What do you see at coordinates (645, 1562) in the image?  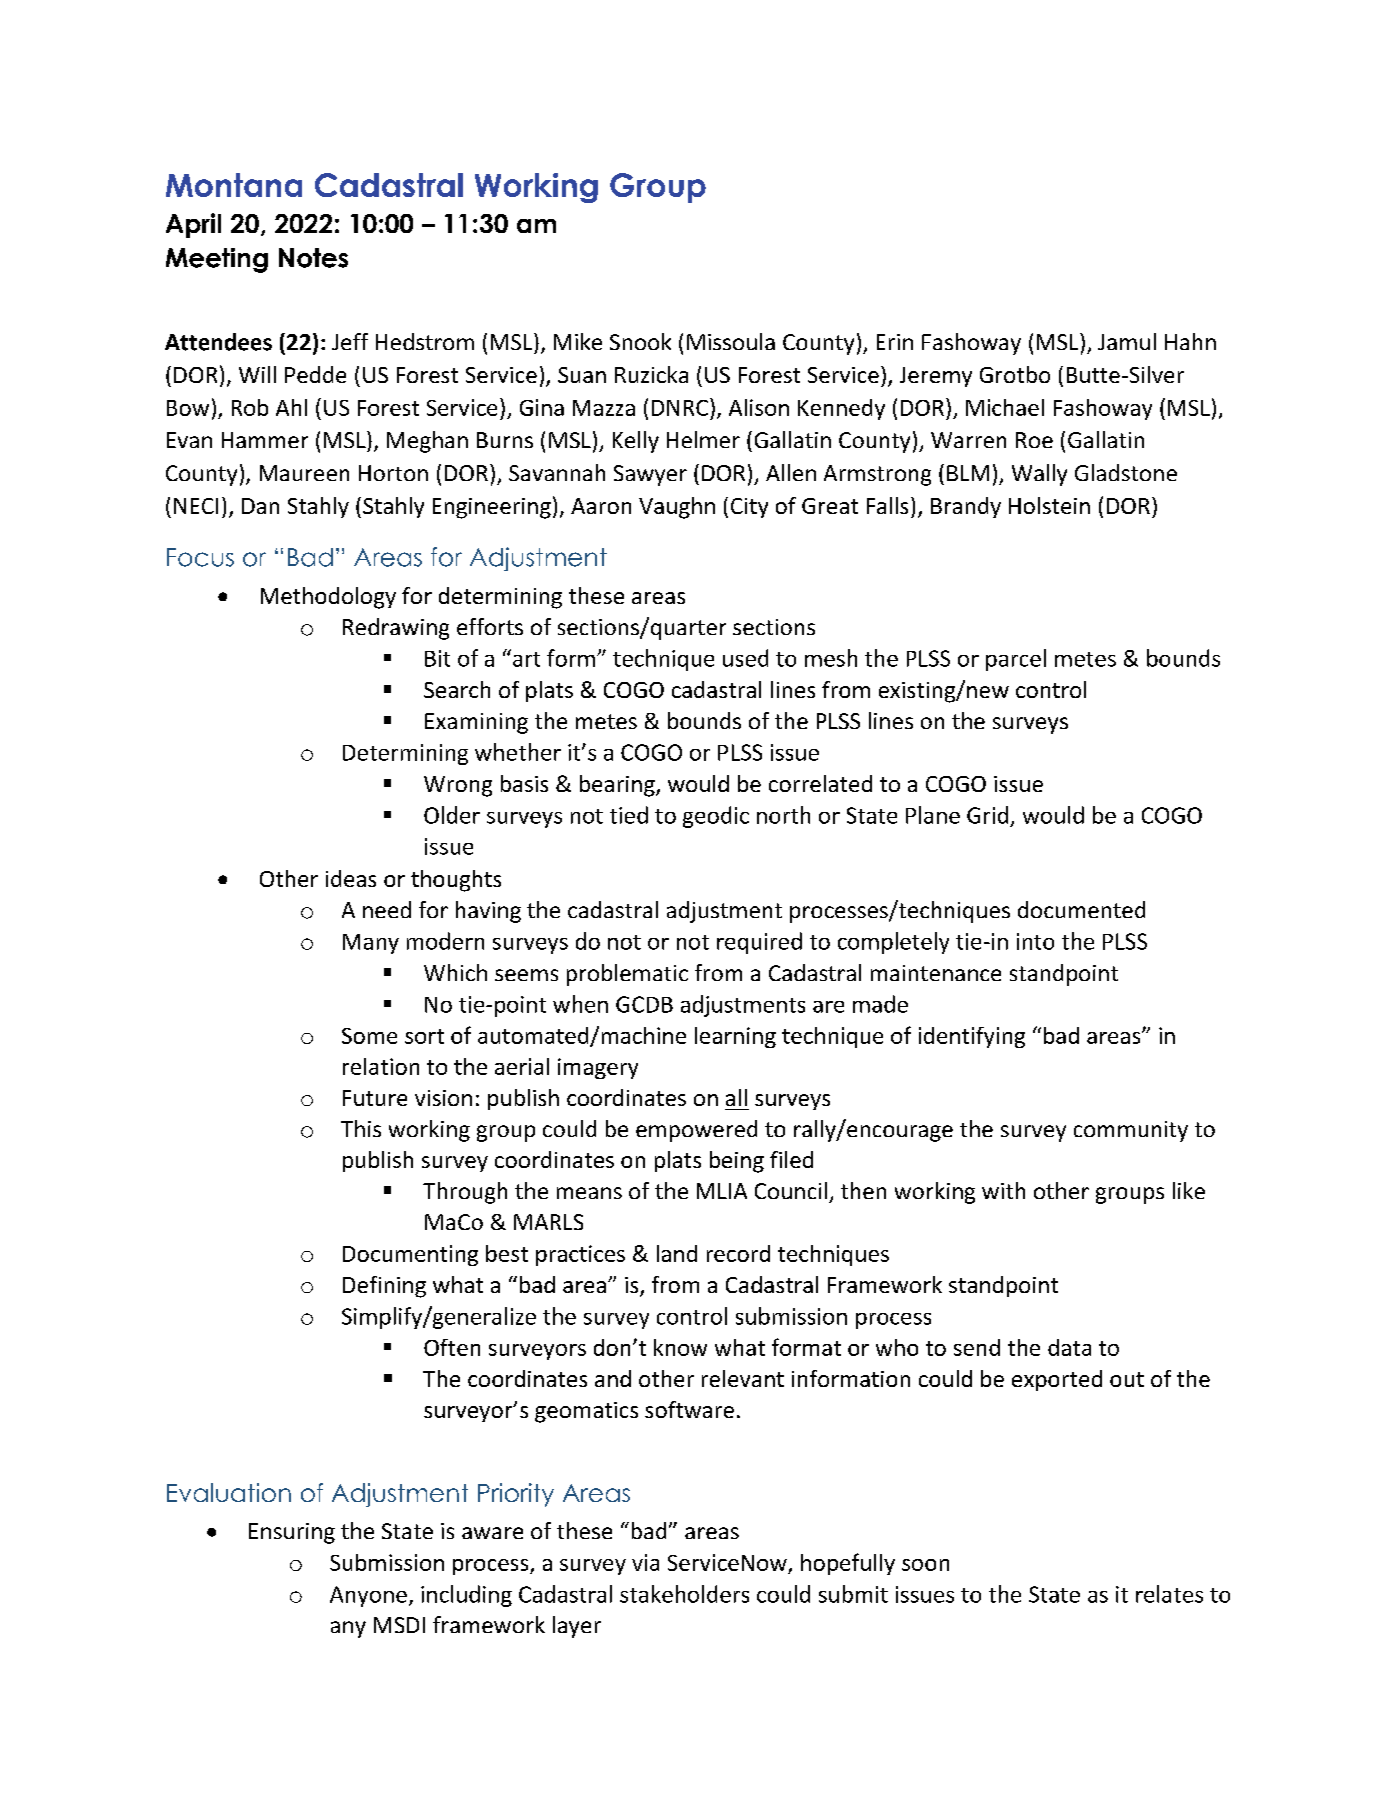 I see `via` at bounding box center [645, 1562].
